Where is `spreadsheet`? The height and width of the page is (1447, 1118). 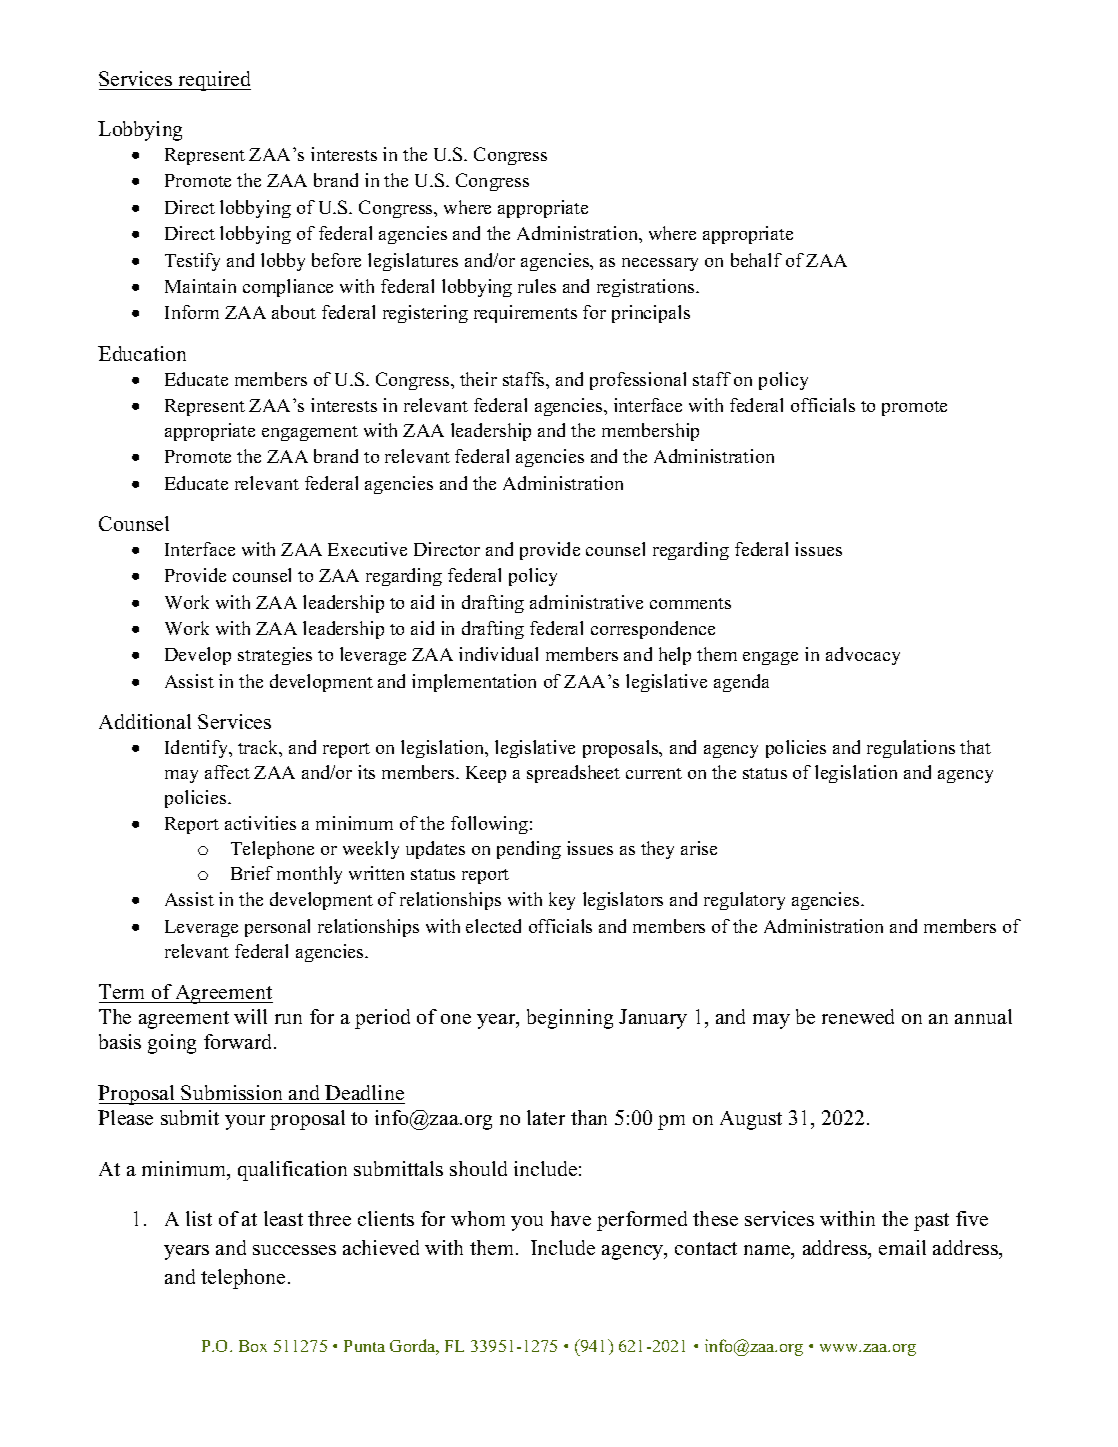
spreadsheet is located at coordinates (573, 774).
